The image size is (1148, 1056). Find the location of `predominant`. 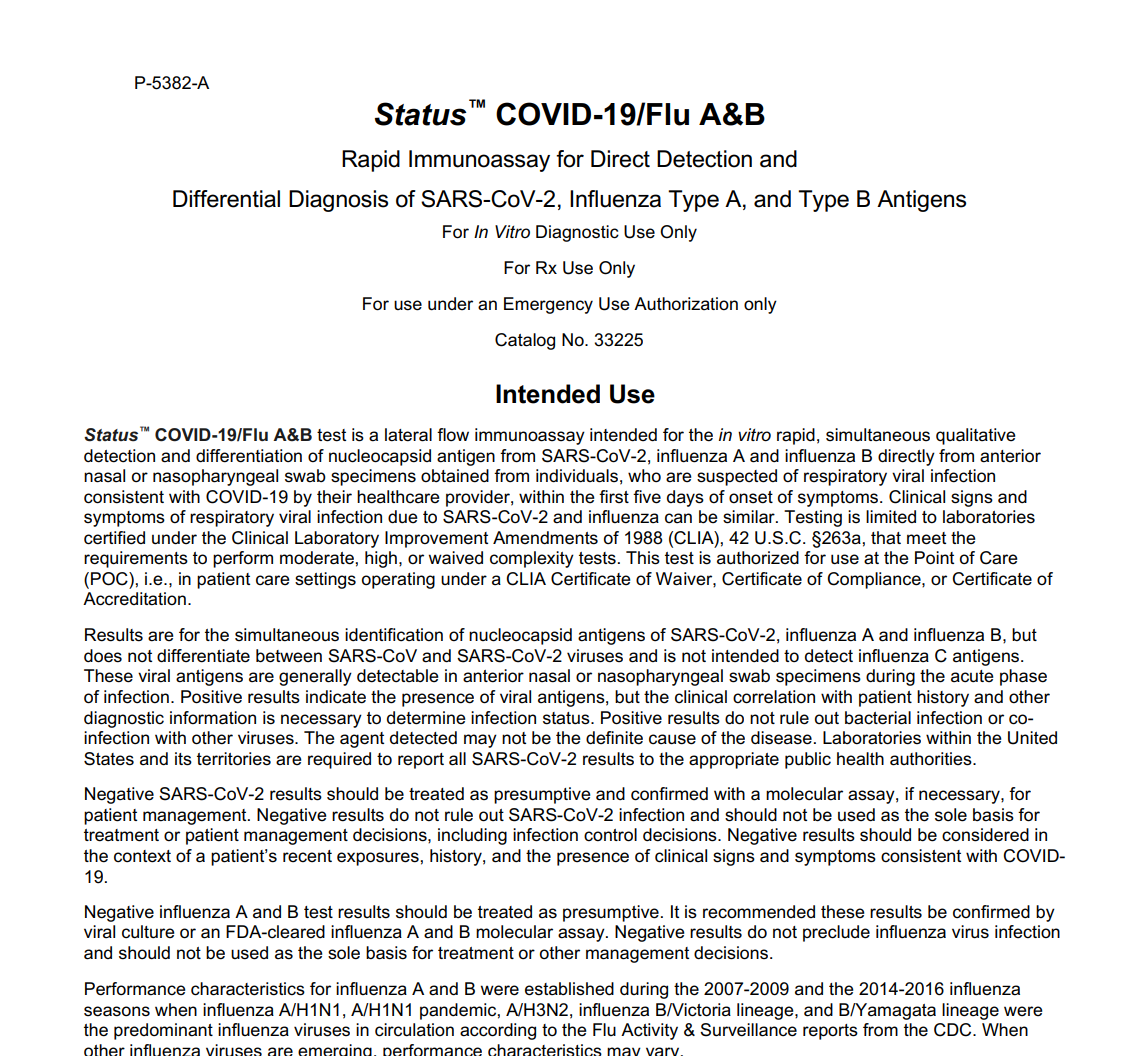

predominant is located at coordinates (163, 1031).
